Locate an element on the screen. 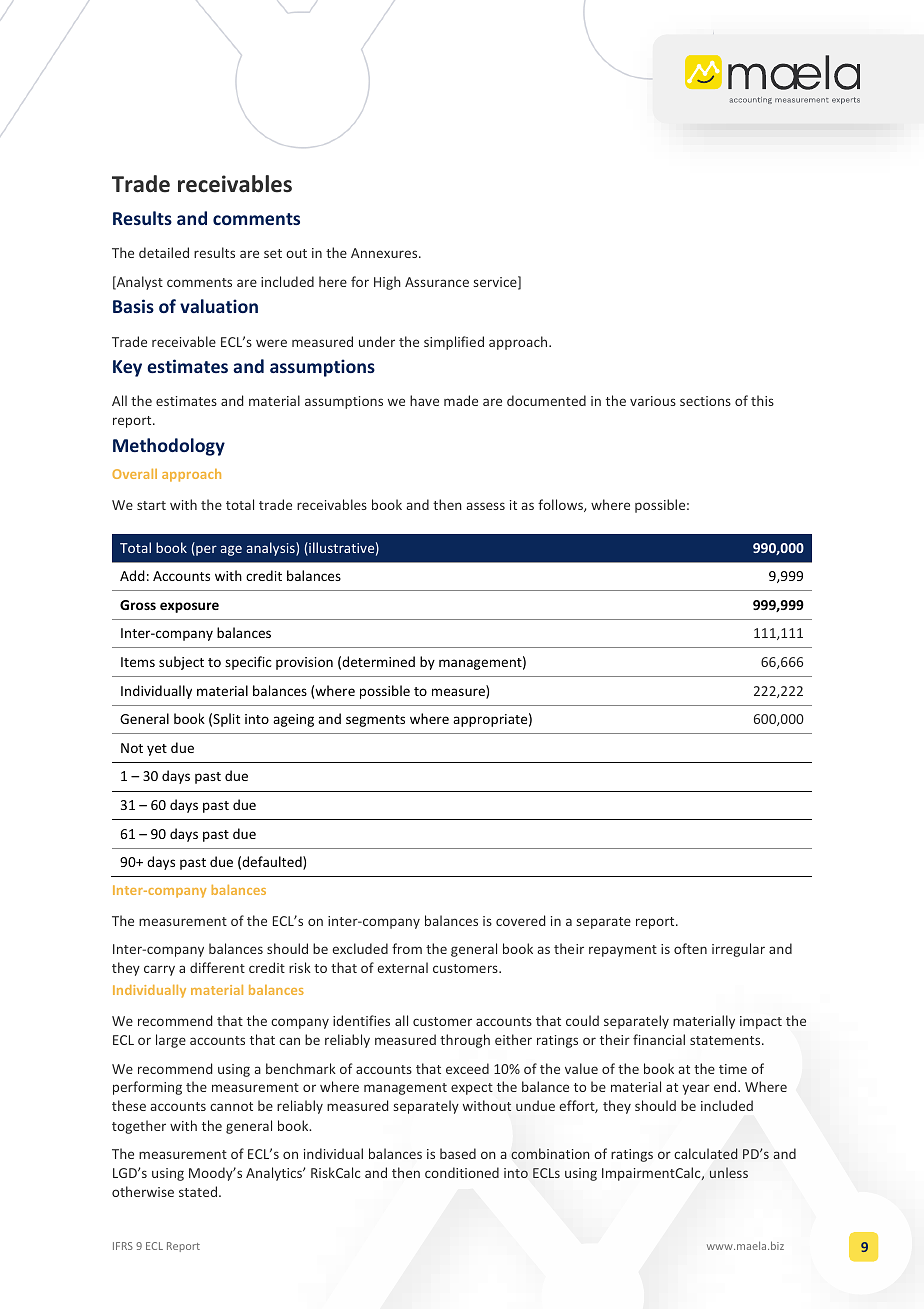  valuation is located at coordinates (219, 306).
